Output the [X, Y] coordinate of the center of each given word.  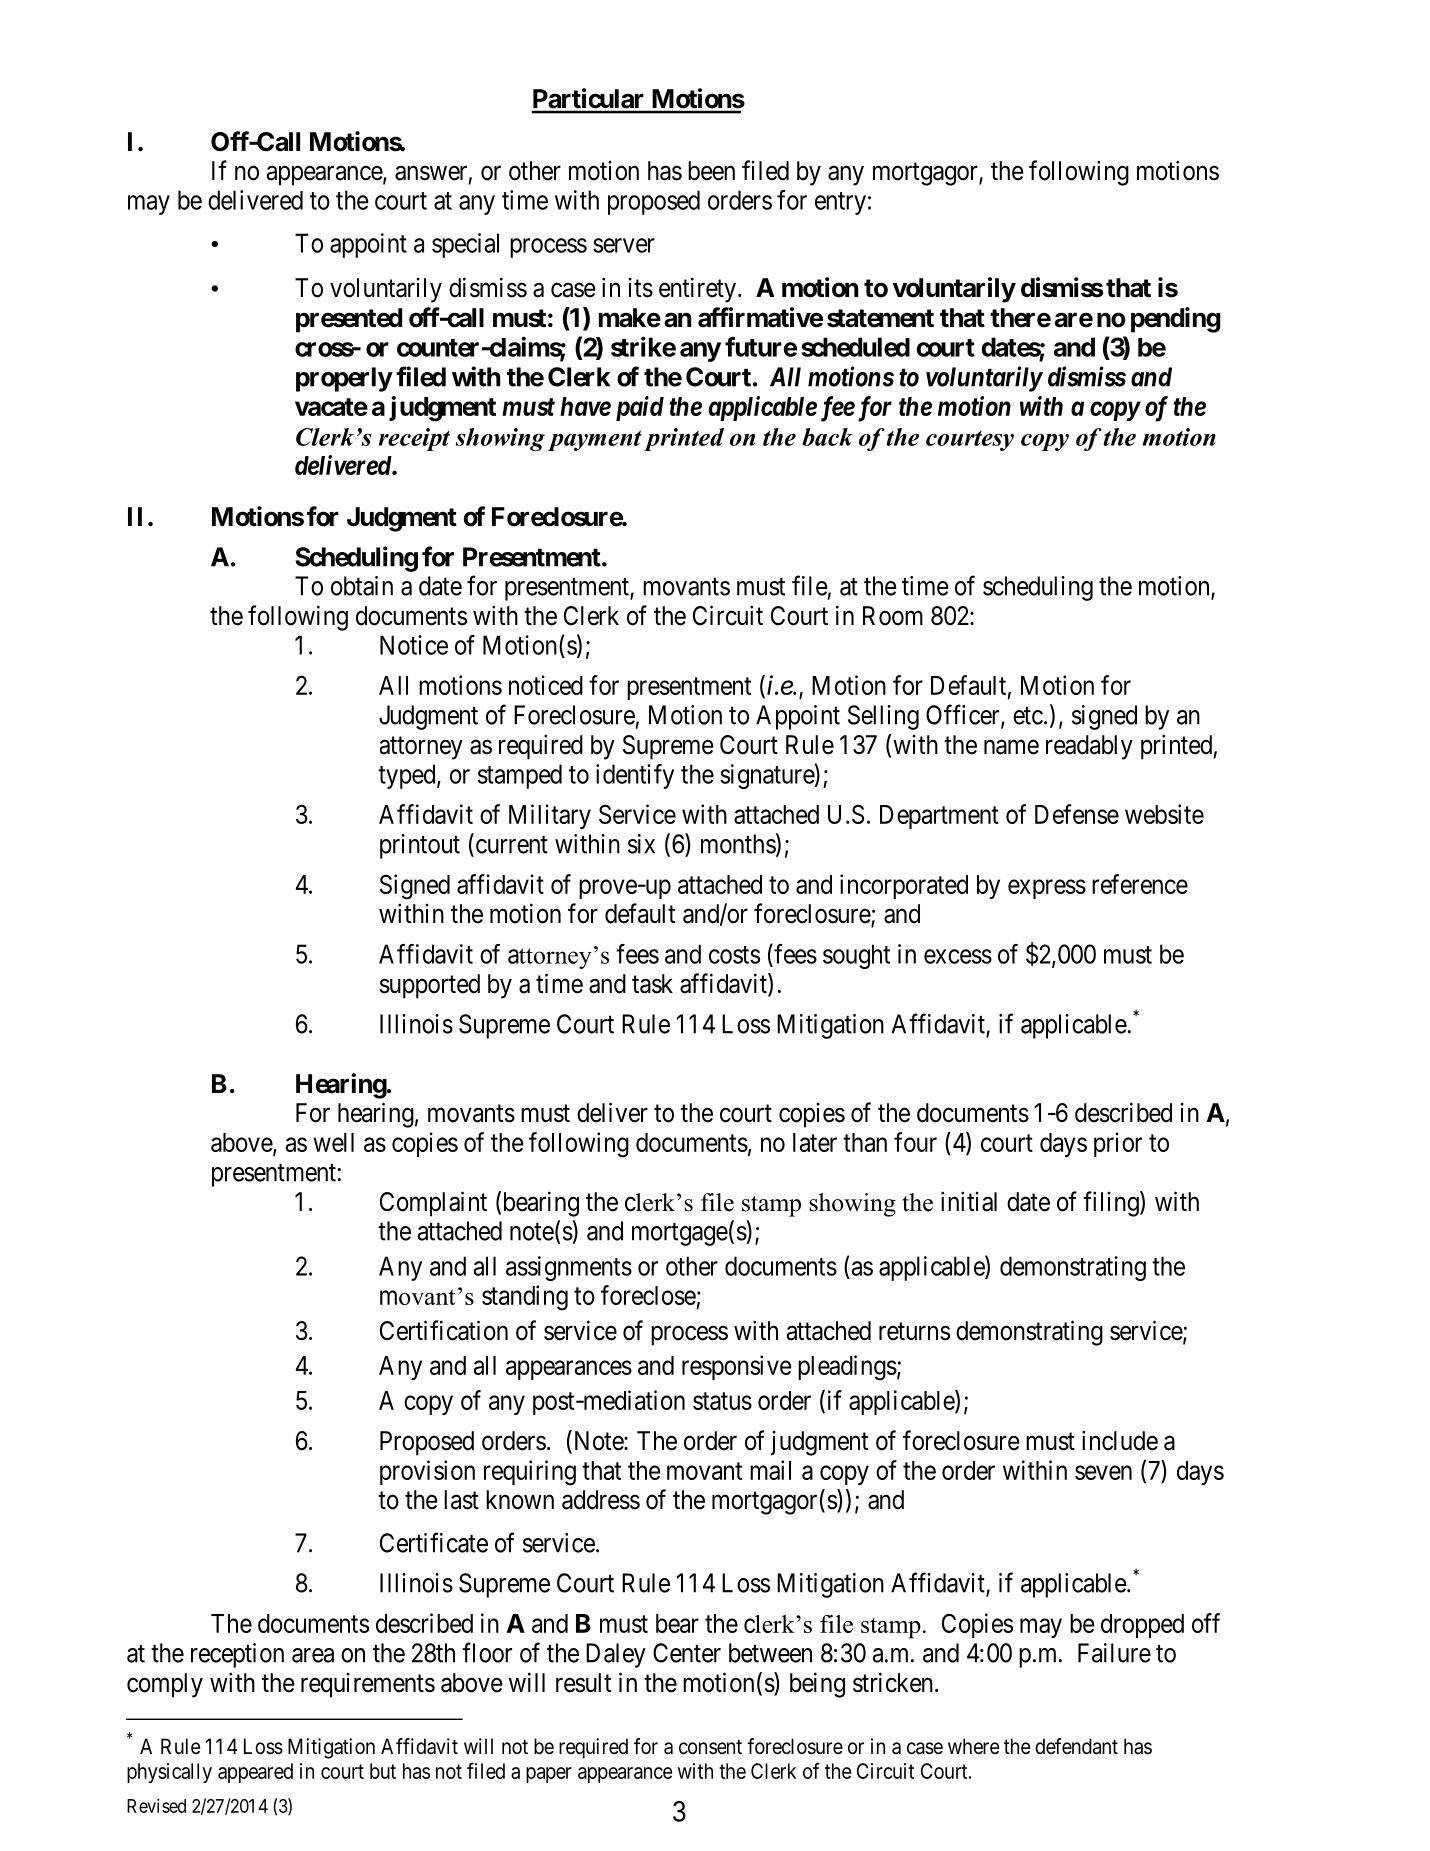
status [722, 1401]
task [652, 984]
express [1047, 889]
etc [1028, 716]
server [624, 245]
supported [430, 986]
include [1120, 1440]
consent [710, 1747]
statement [880, 318]
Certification [444, 1330]
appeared [255, 1773]
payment [595, 441]
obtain [362, 586]
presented [349, 320]
